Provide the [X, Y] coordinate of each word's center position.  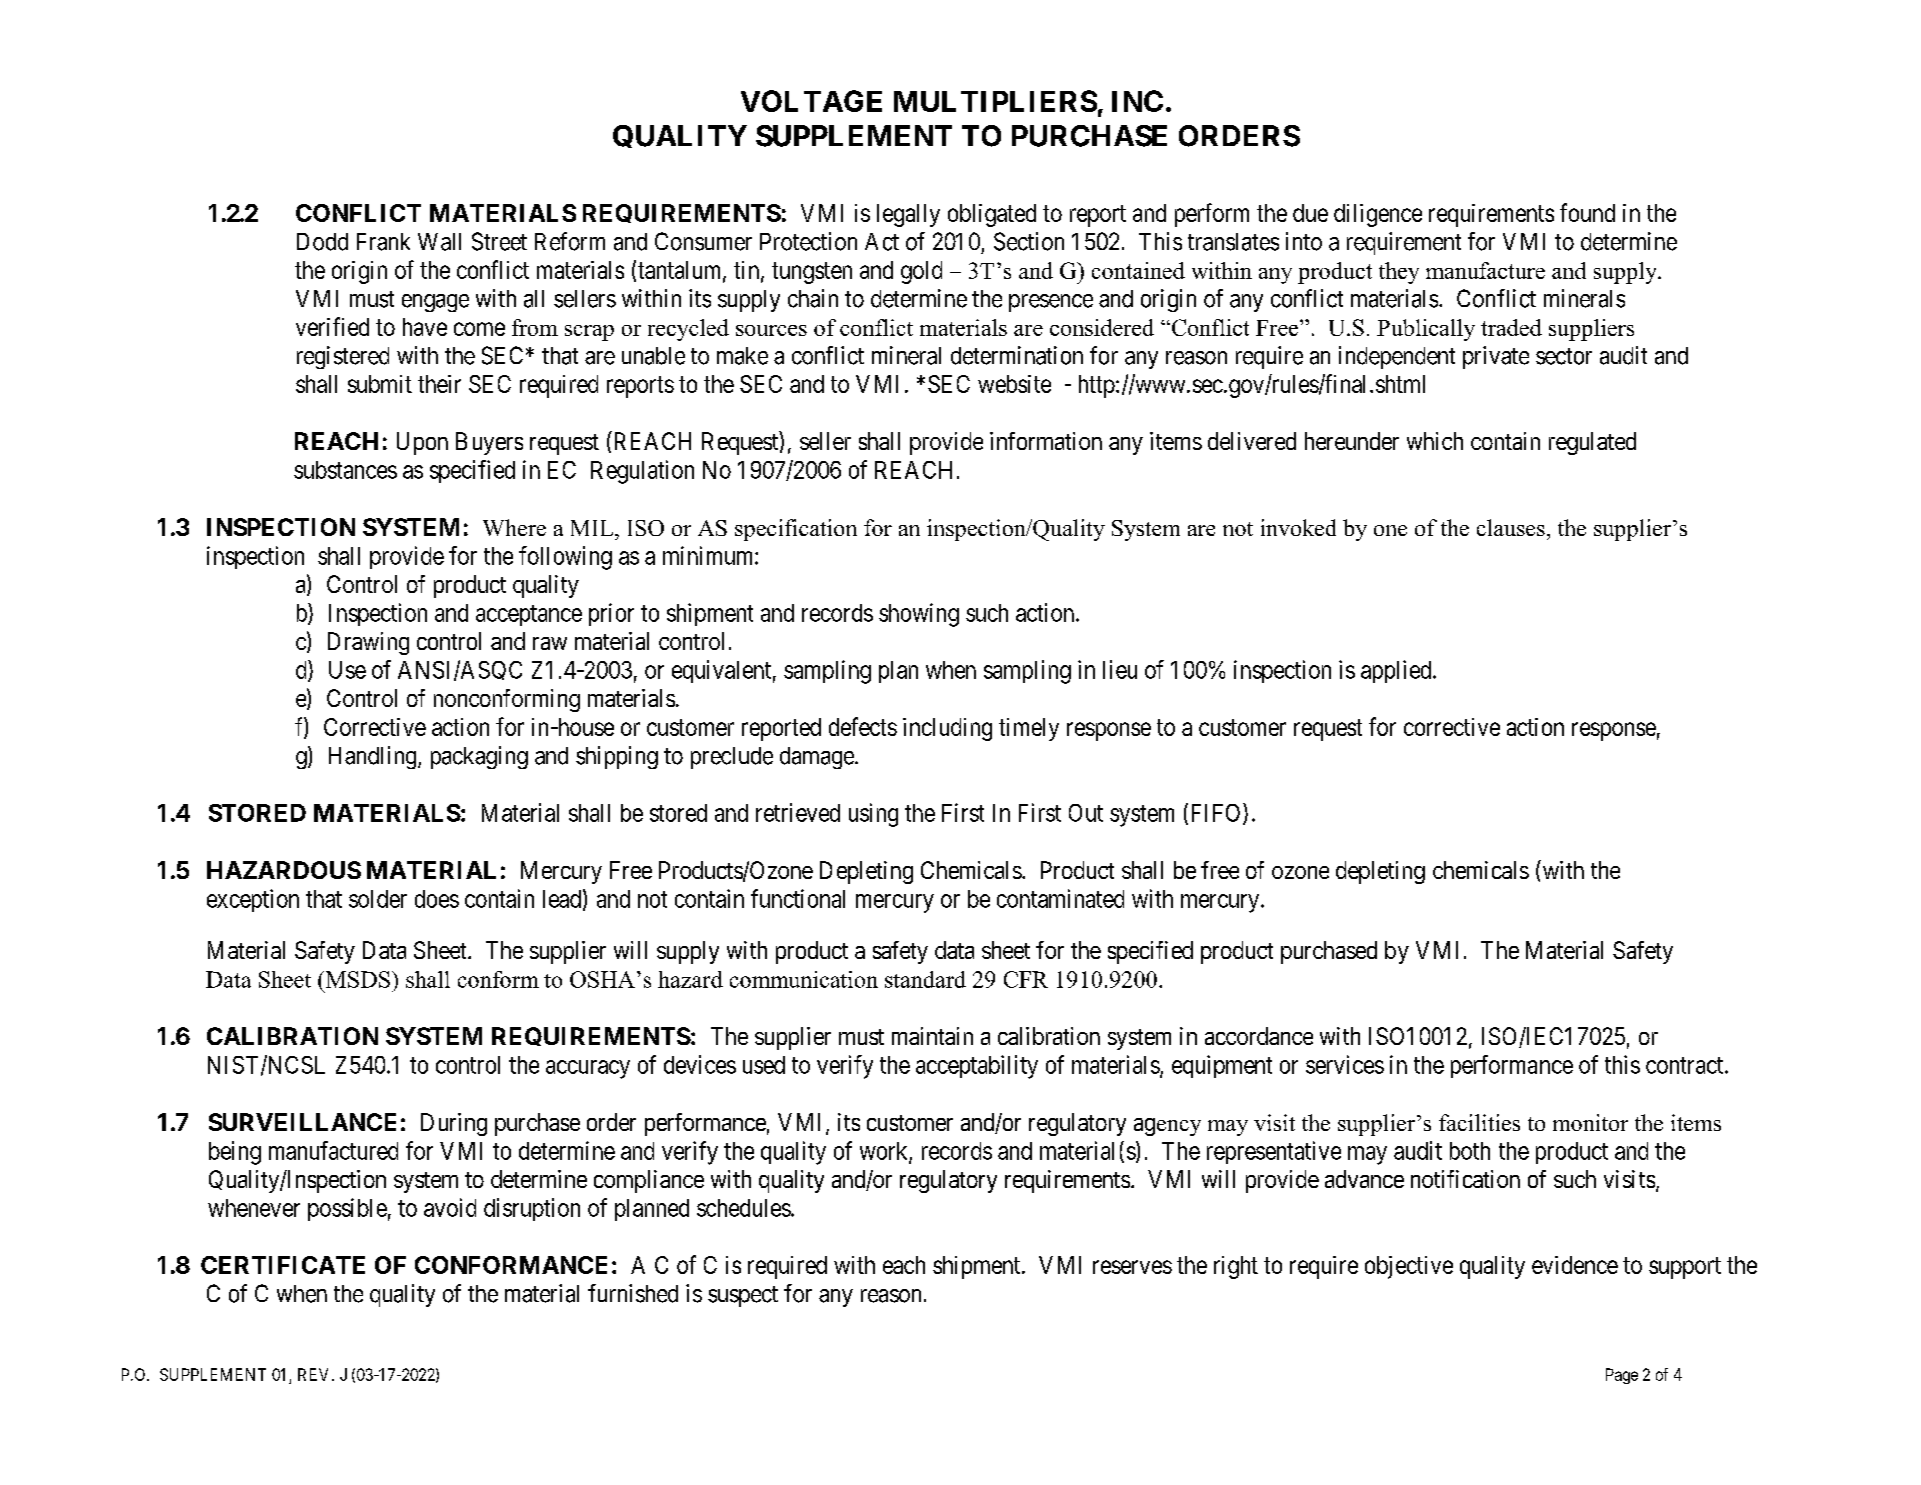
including [947, 729]
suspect [743, 1296]
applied [1397, 671]
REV [315, 1374]
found [1587, 212]
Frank [383, 242]
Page [1622, 1376]
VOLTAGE [811, 101]
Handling [374, 757]
